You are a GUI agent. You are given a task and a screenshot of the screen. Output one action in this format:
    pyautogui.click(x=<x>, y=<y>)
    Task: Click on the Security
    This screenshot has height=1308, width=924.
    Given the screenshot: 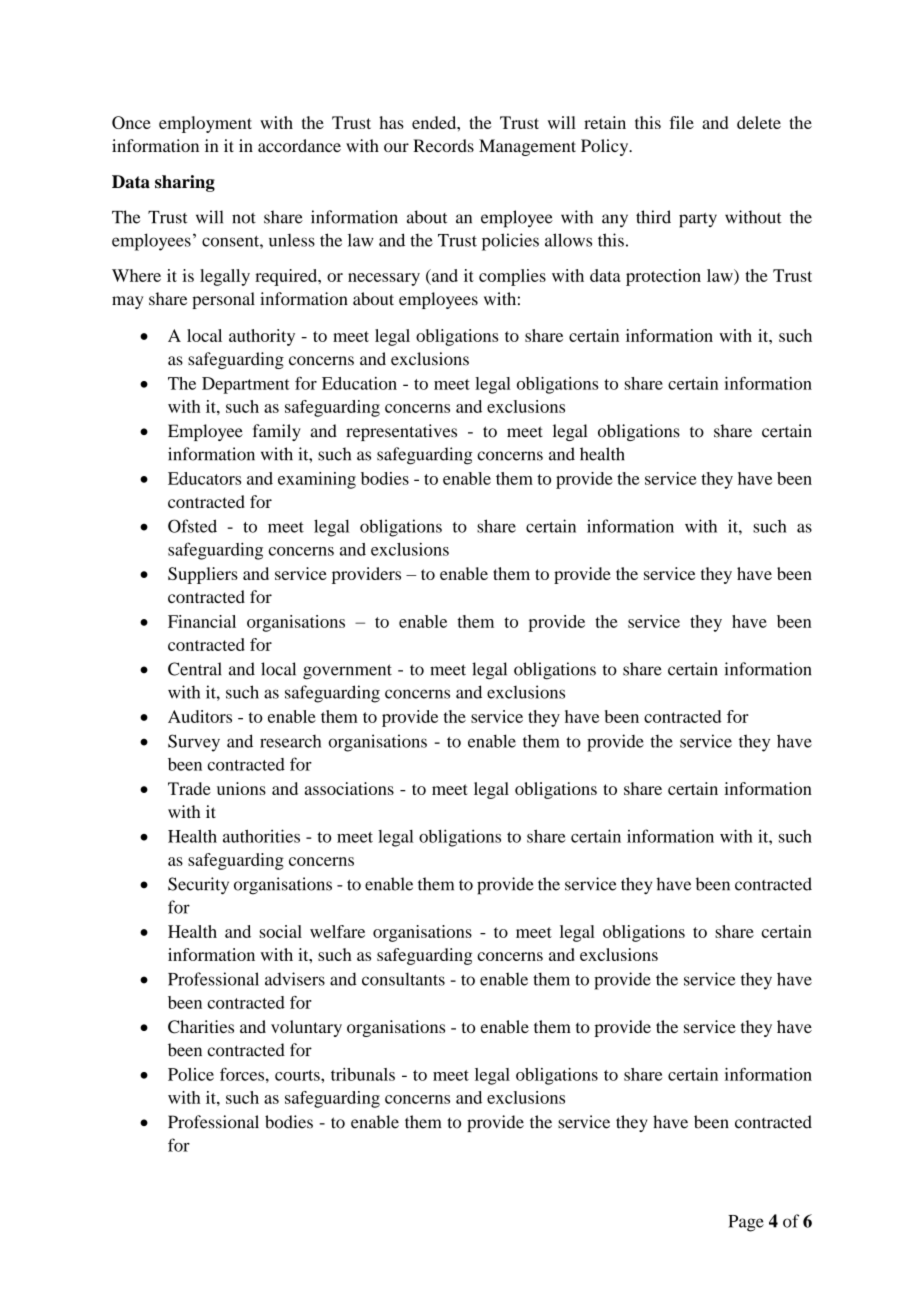 What is the action you would take?
    pyautogui.click(x=198, y=886)
